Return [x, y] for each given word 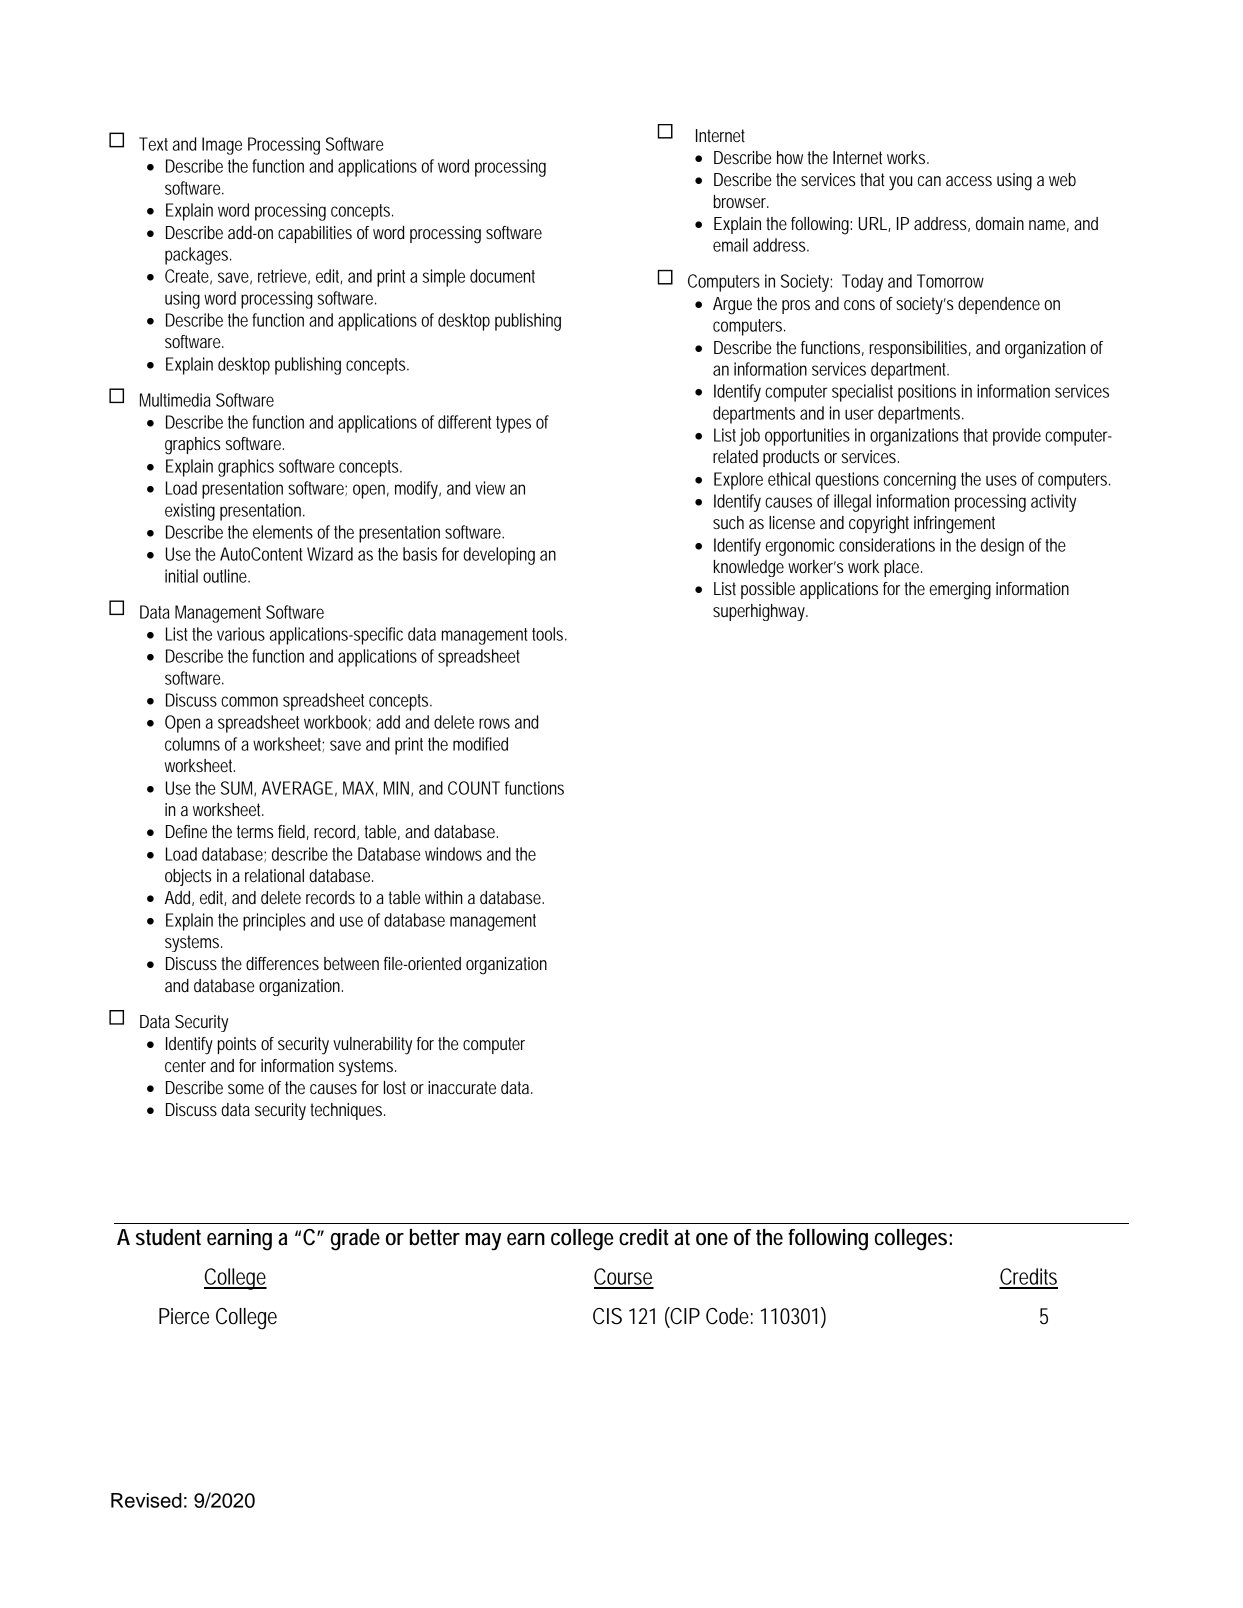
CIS [607, 1316]
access [969, 181]
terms [255, 831]
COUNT [474, 788]
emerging [960, 591]
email [730, 245]
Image [222, 146]
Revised [146, 1500]
